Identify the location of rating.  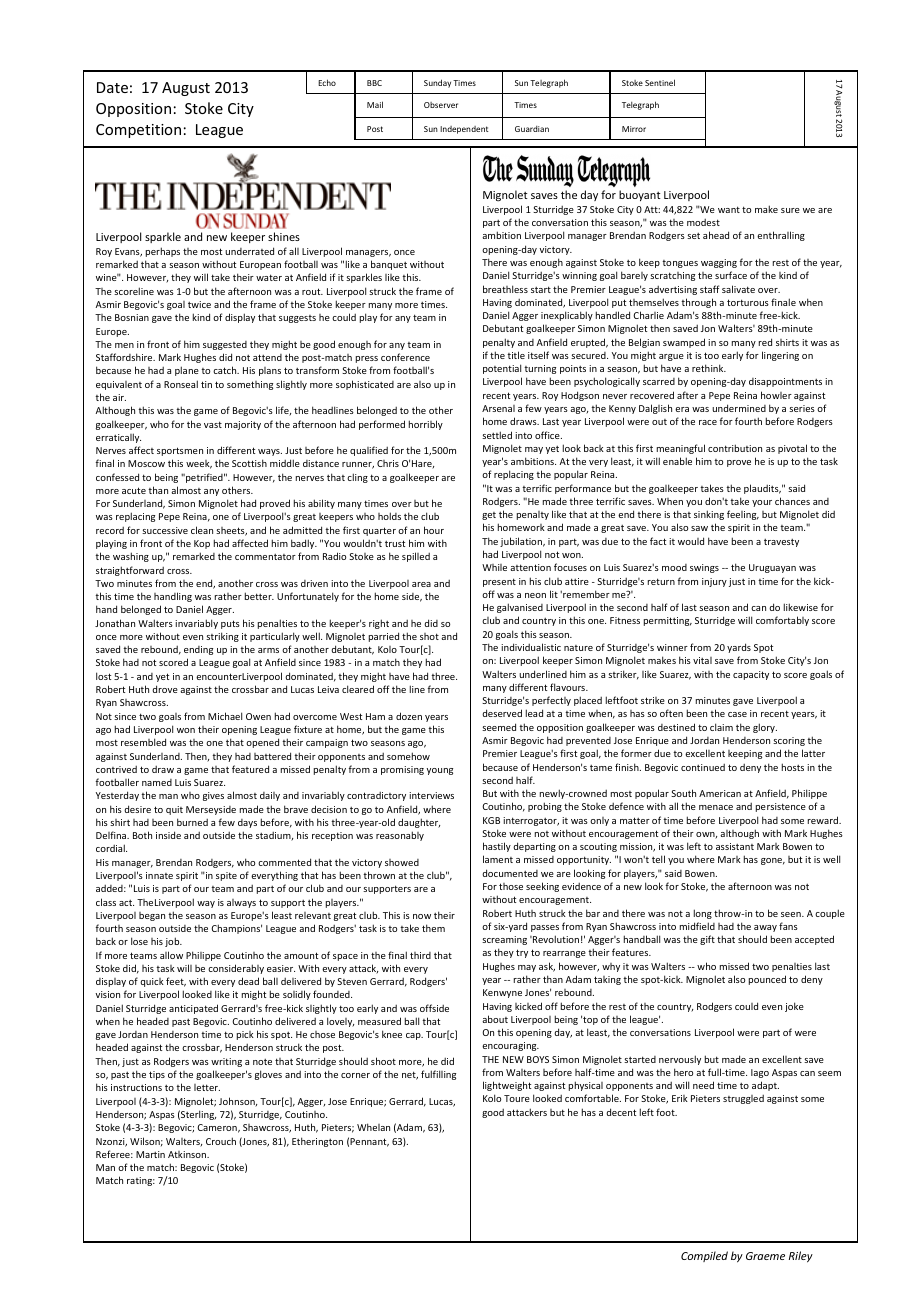
(141, 1181).
